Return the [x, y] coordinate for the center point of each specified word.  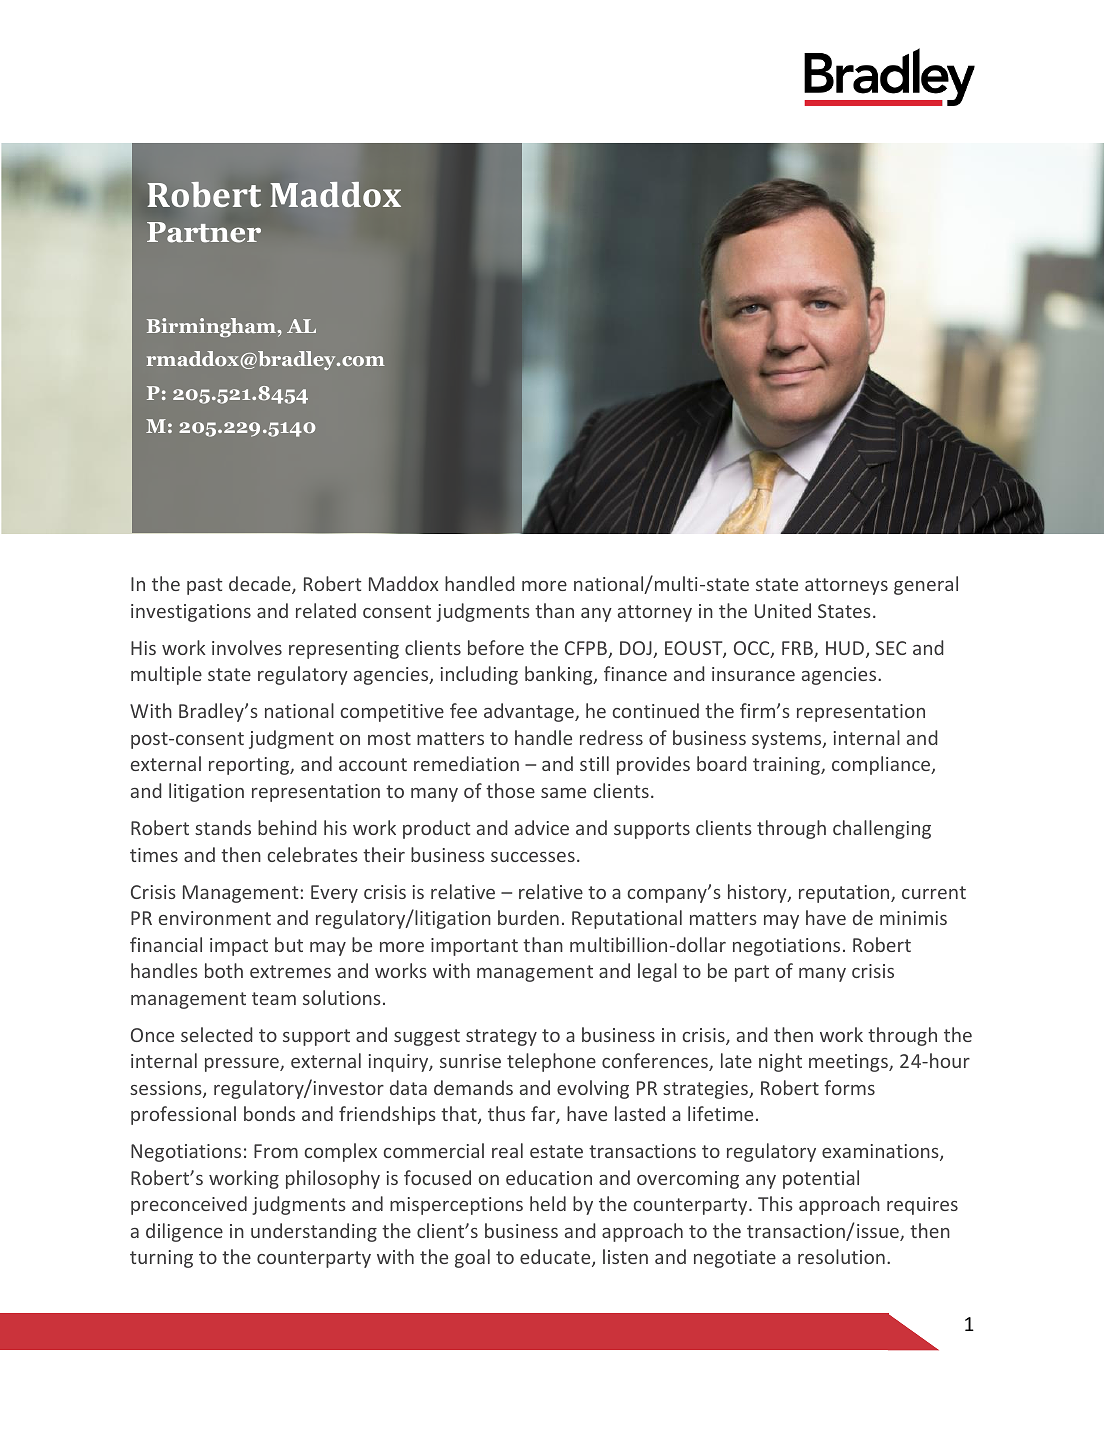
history [758, 893]
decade [261, 585]
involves [247, 647]
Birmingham [212, 327]
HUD [846, 649]
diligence [184, 1232]
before [496, 647]
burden [528, 917]
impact [239, 947]
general [926, 585]
